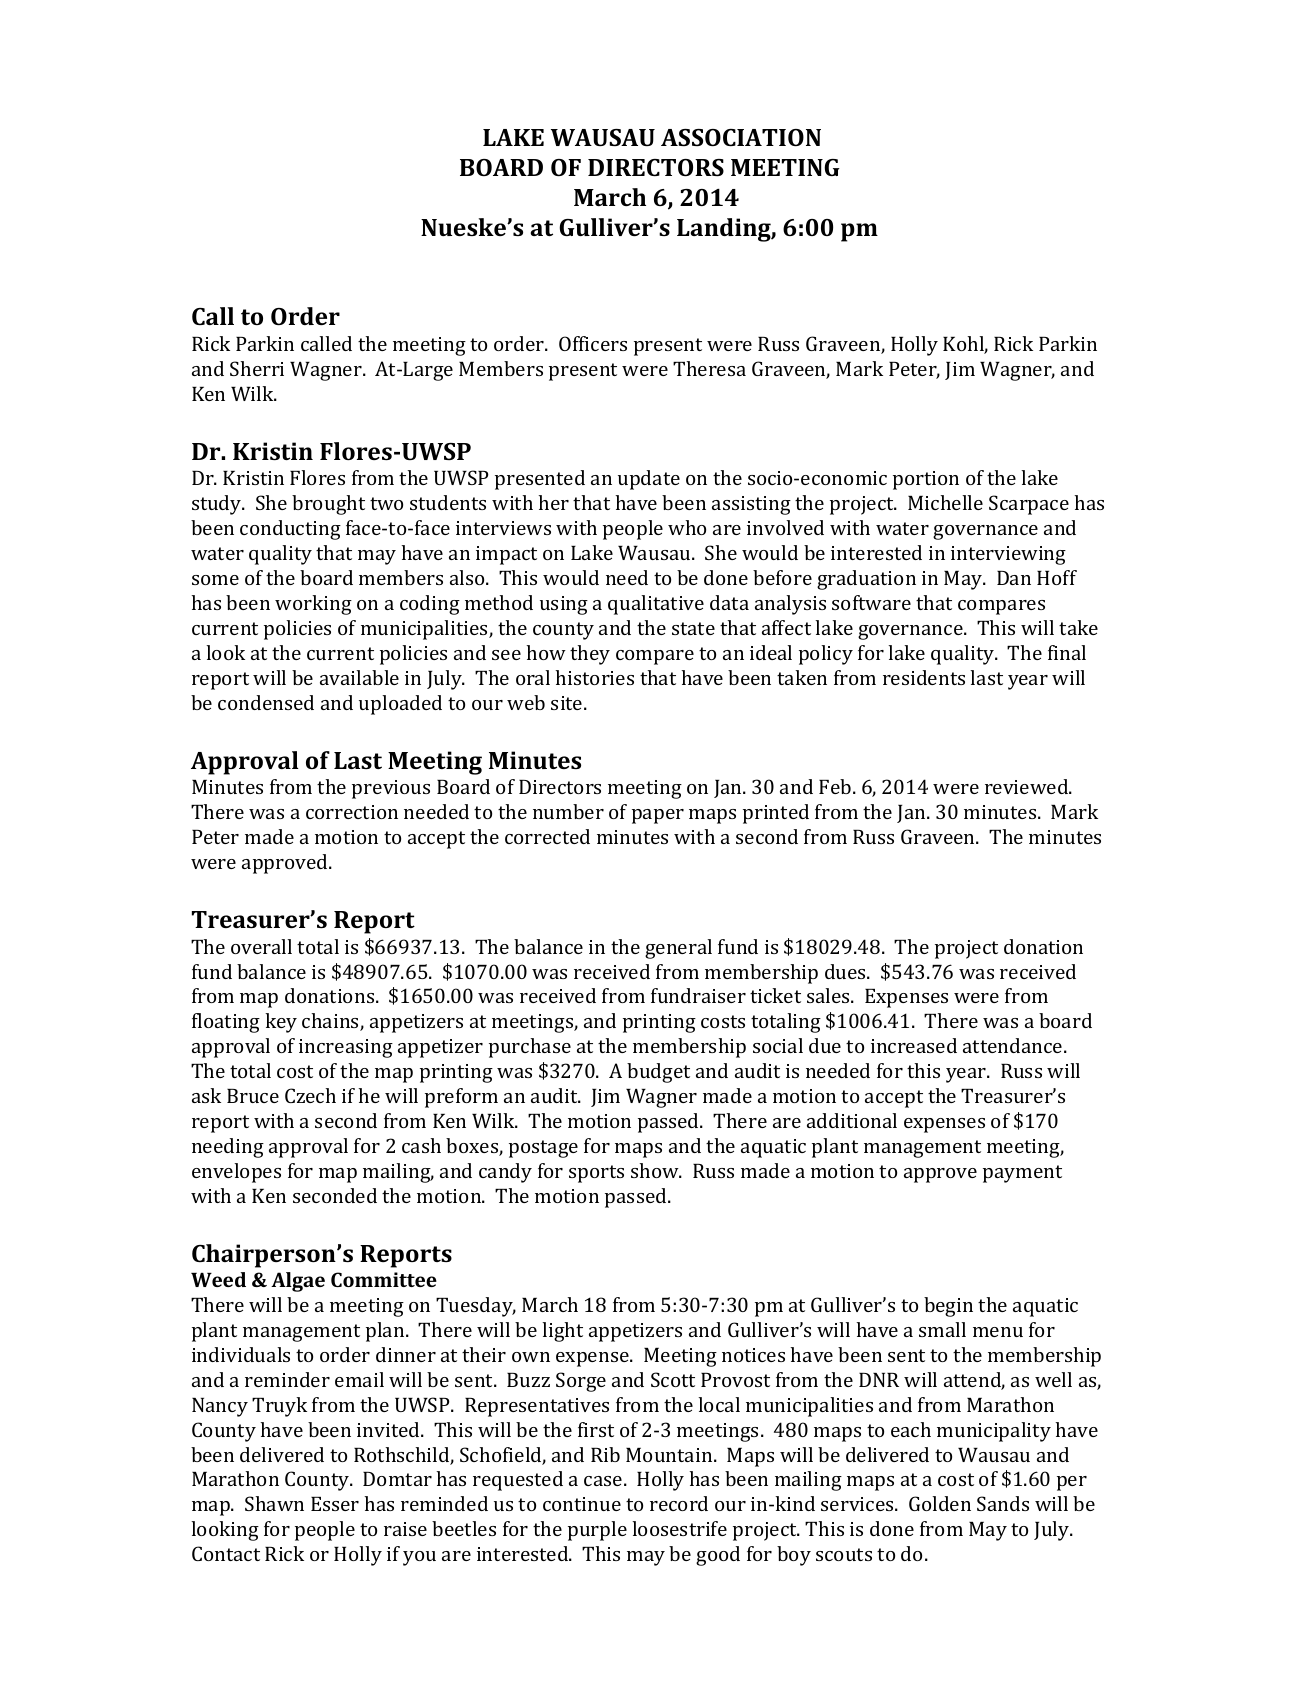  I want to click on correction, so click(352, 812).
